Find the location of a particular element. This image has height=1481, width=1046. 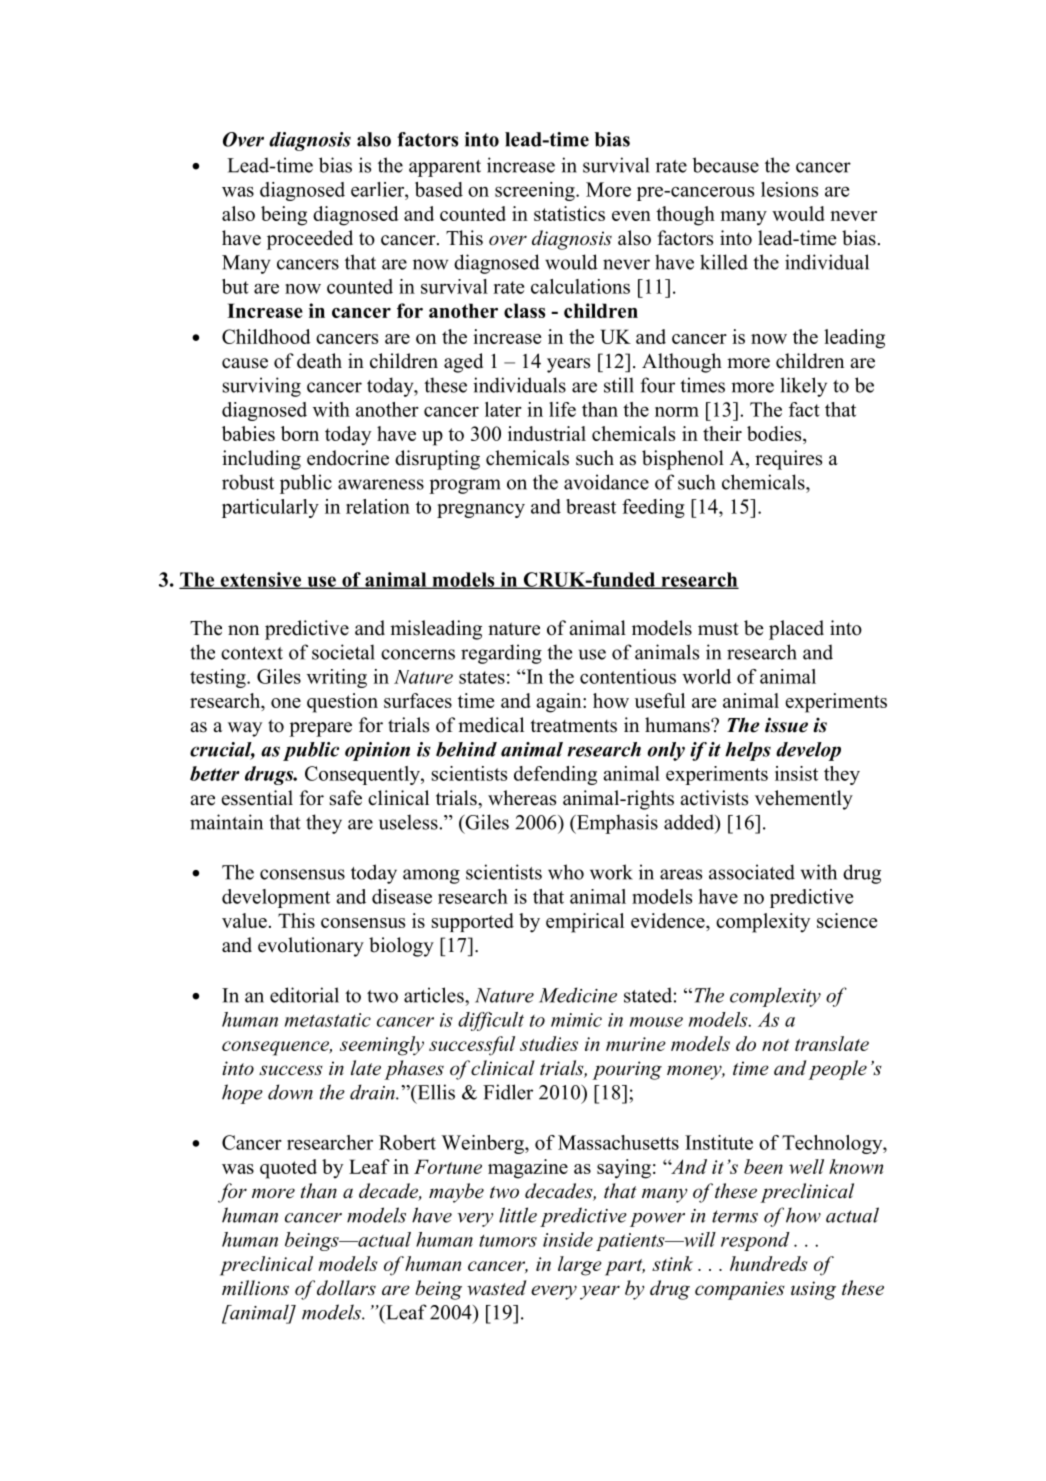

proceeded is located at coordinates (310, 240).
